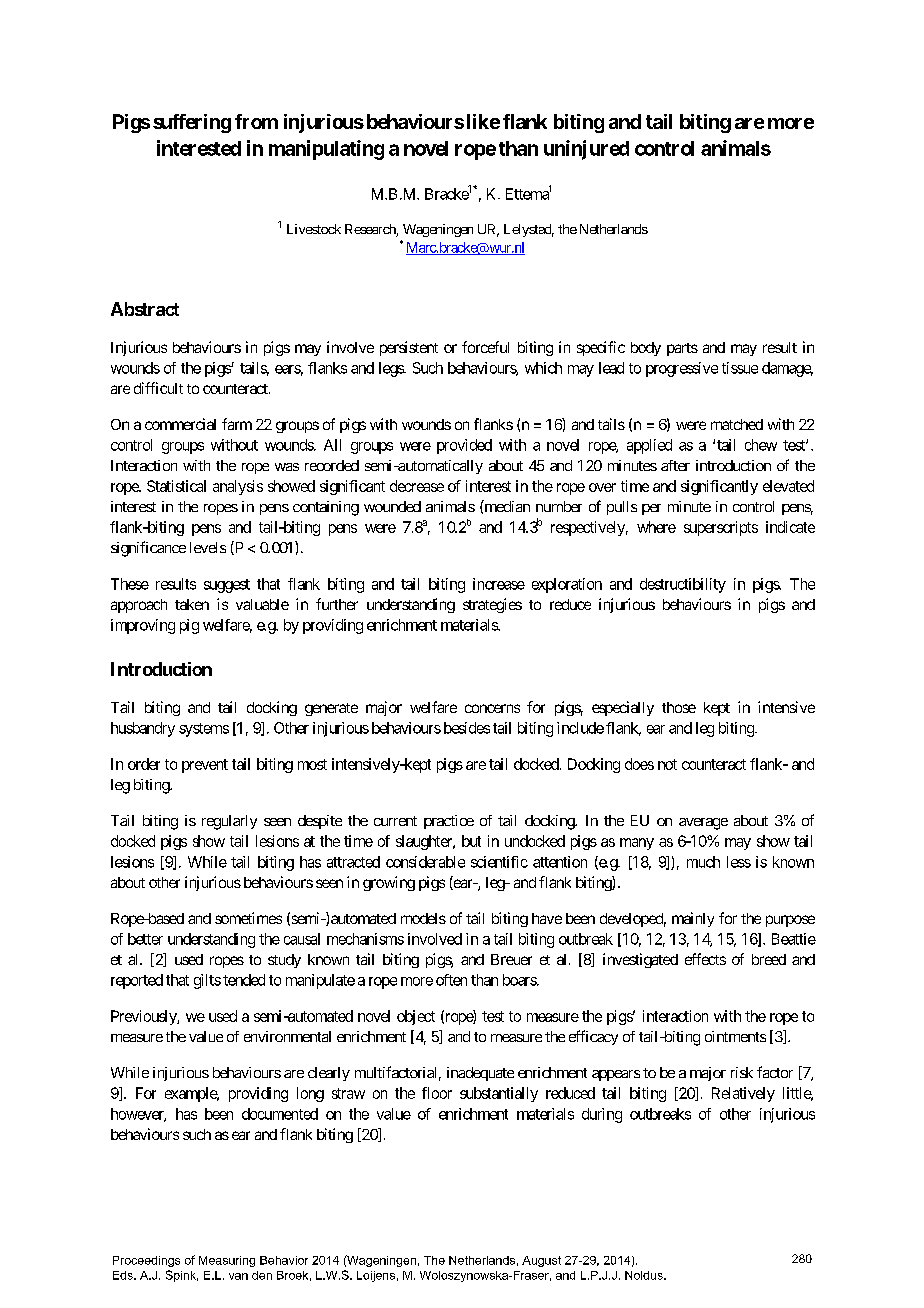 This screenshot has height=1308, width=924. Describe the element at coordinates (646, 349) in the screenshot. I see `body` at that location.
